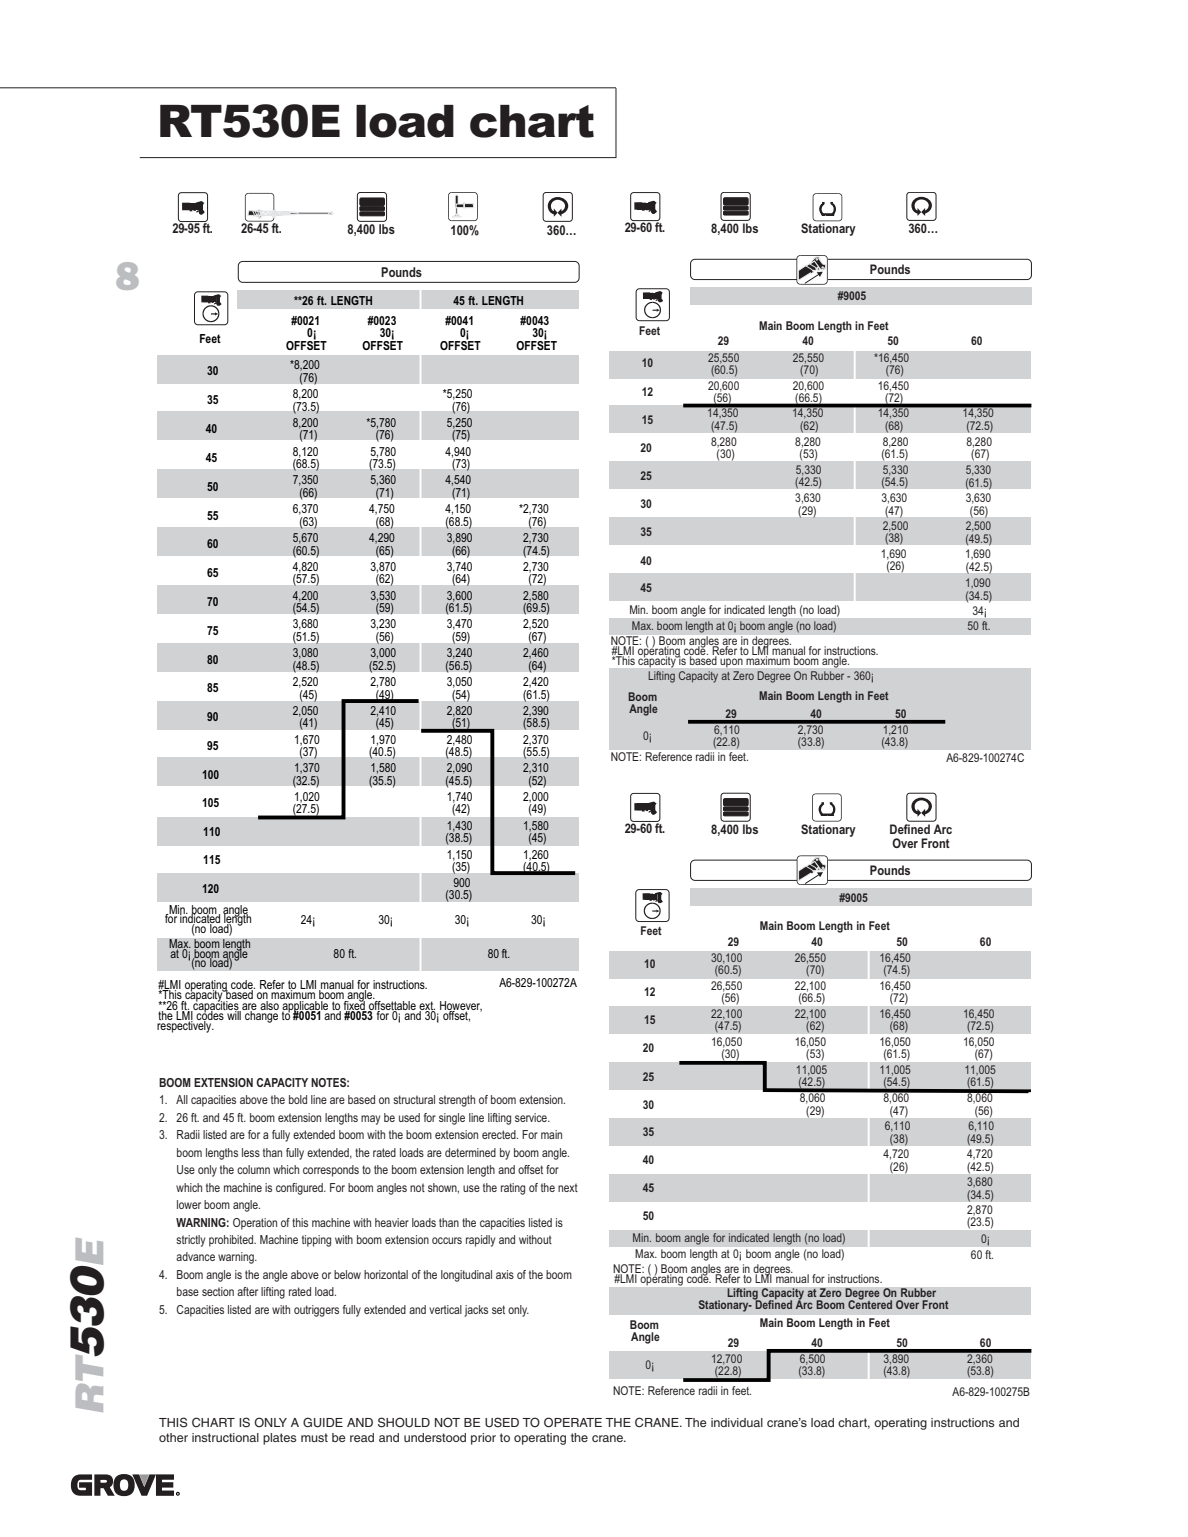 The image size is (1188, 1537). I want to click on individual, so click(737, 1422).
